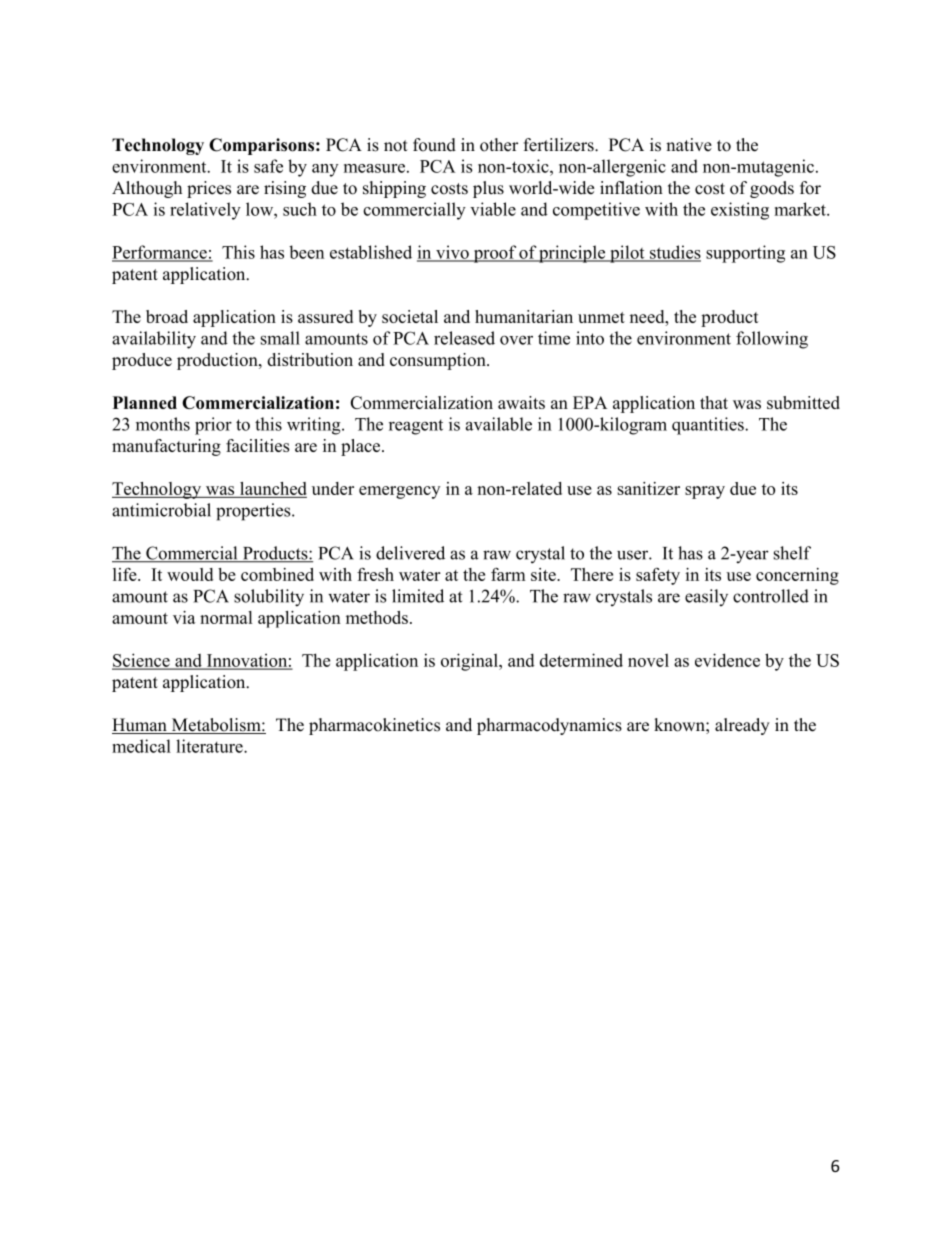  Describe the element at coordinates (689, 145) in the screenshot. I see `native` at that location.
